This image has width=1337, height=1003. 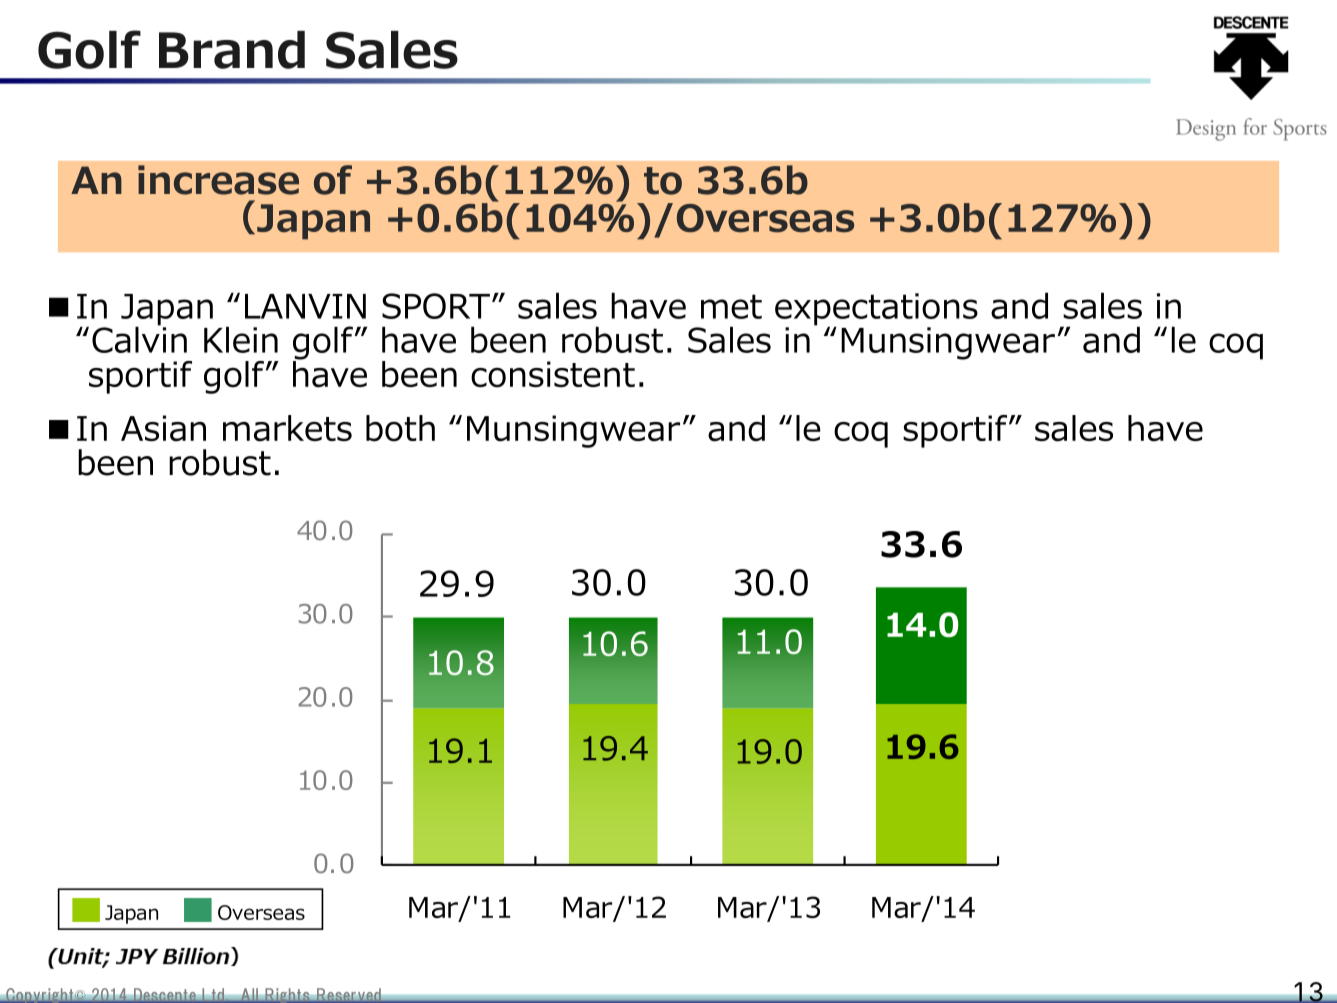 What do you see at coordinates (876, 310) in the image?
I see `expectations` at bounding box center [876, 310].
